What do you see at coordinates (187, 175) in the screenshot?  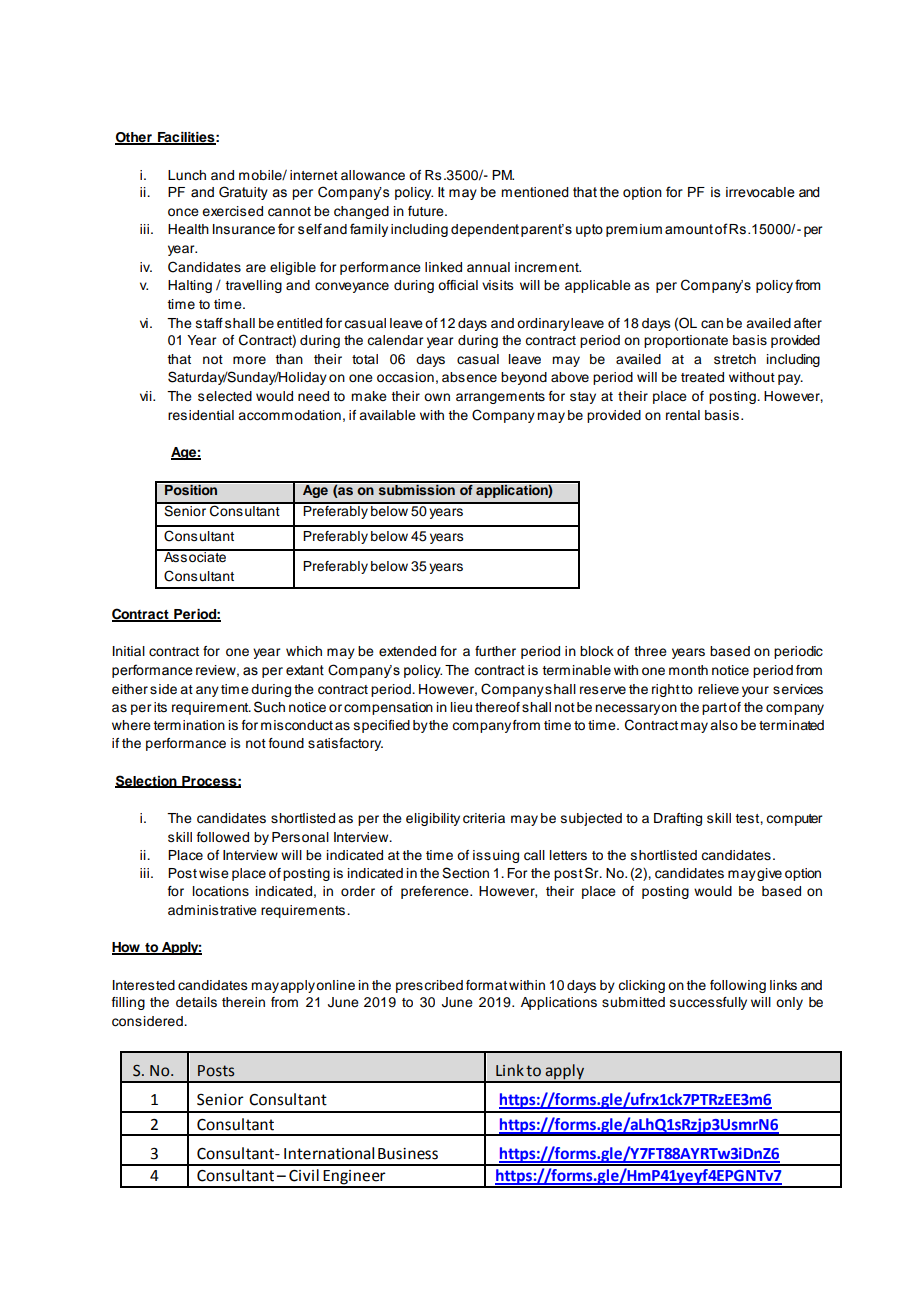 I see `Lunch` at bounding box center [187, 175].
